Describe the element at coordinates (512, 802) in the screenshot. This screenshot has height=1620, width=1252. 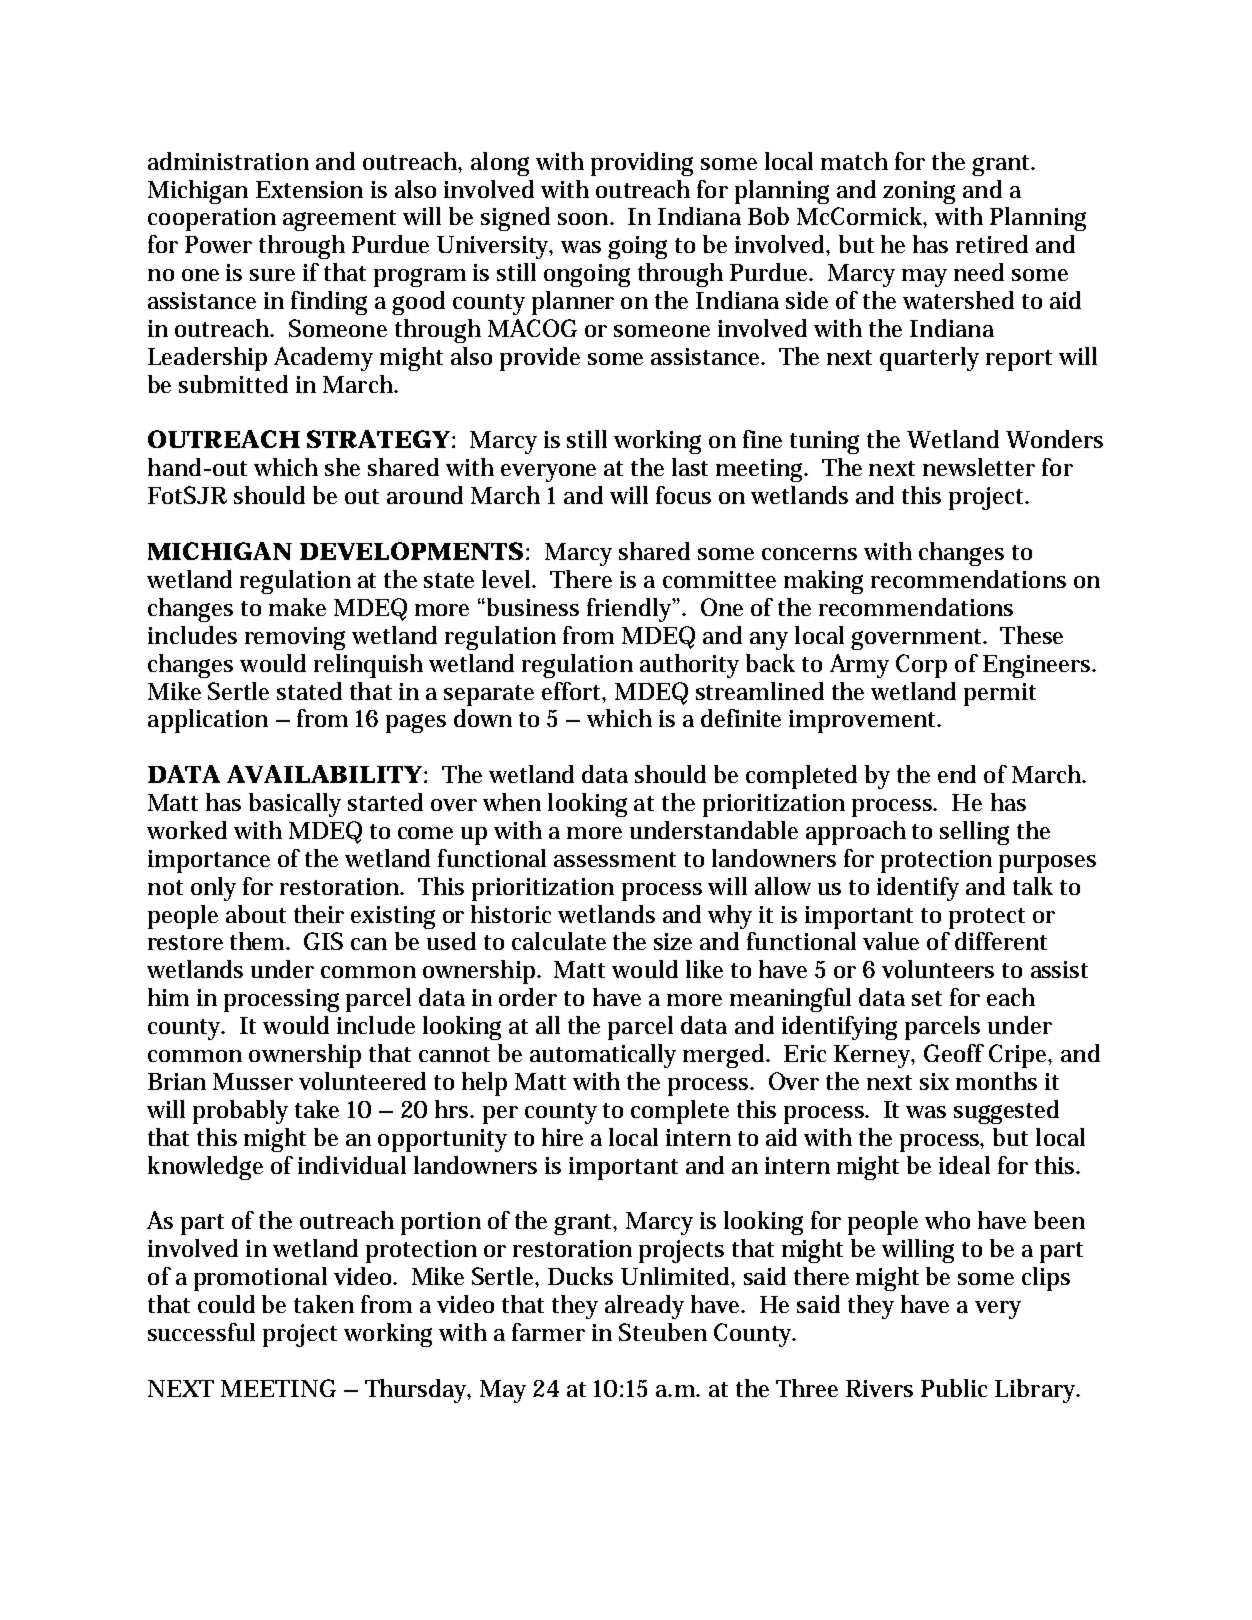
I see `when` at that location.
